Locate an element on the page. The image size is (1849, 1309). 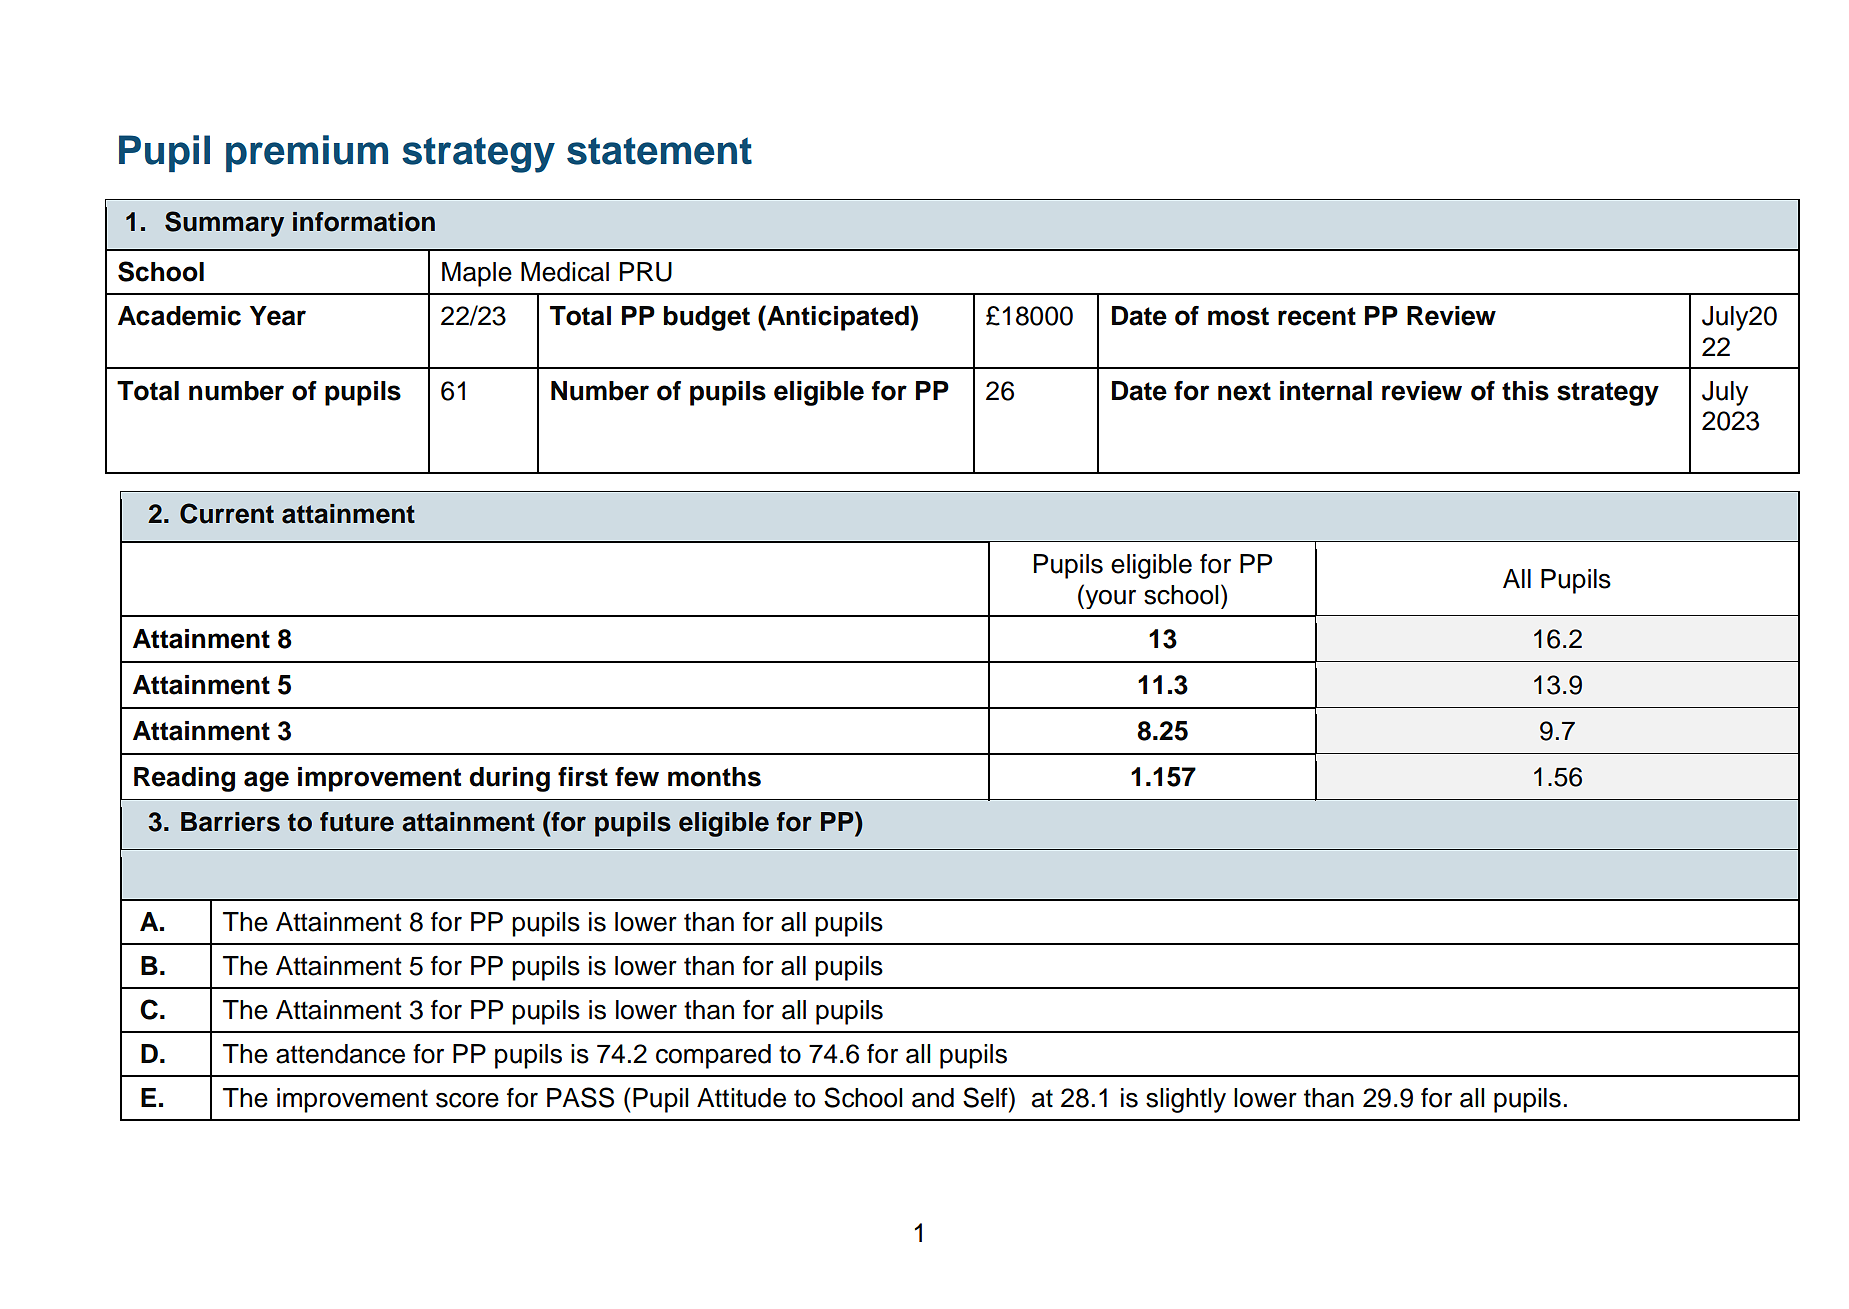
months is located at coordinates (714, 777).
